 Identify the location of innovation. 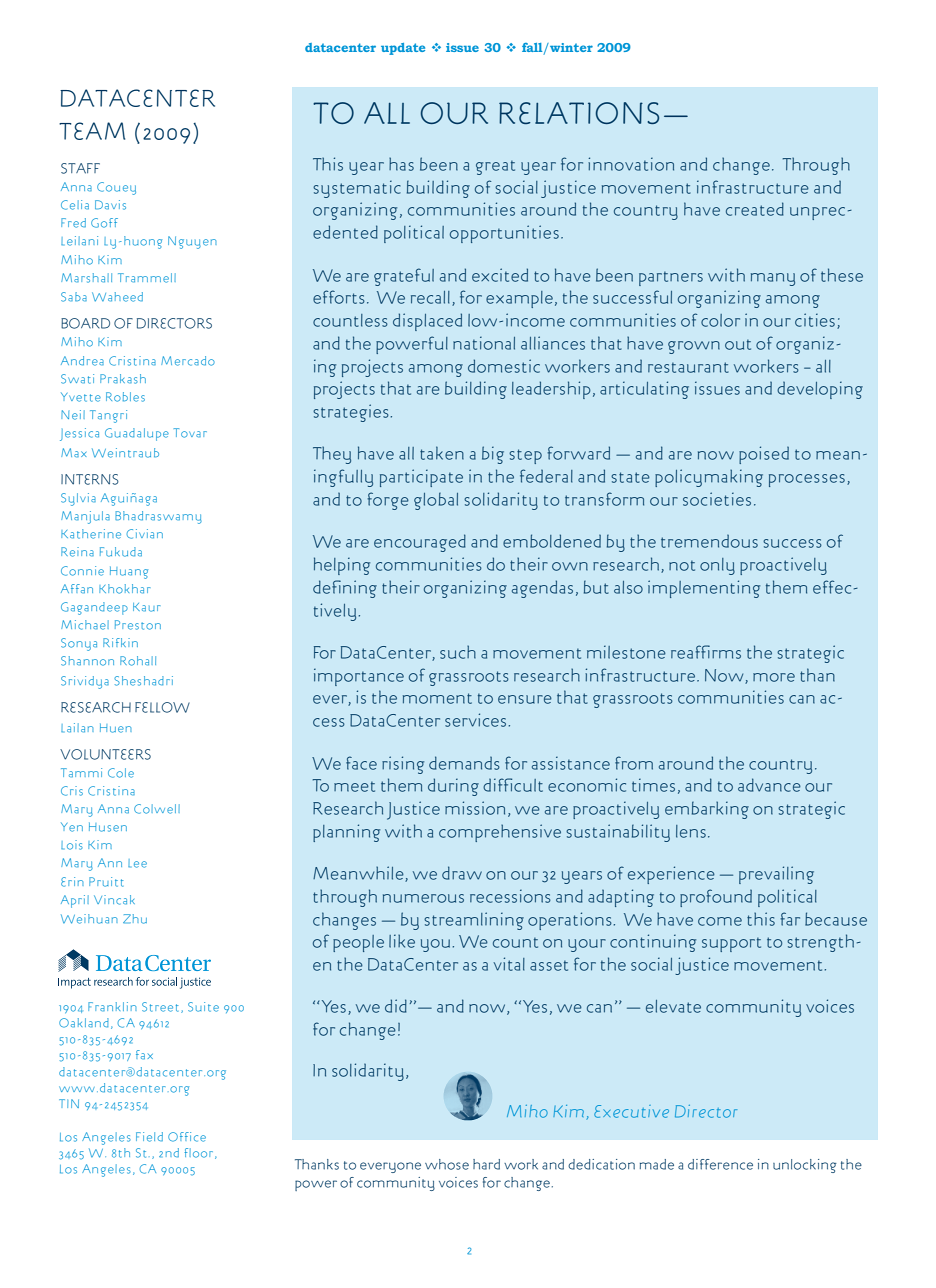
(631, 164).
